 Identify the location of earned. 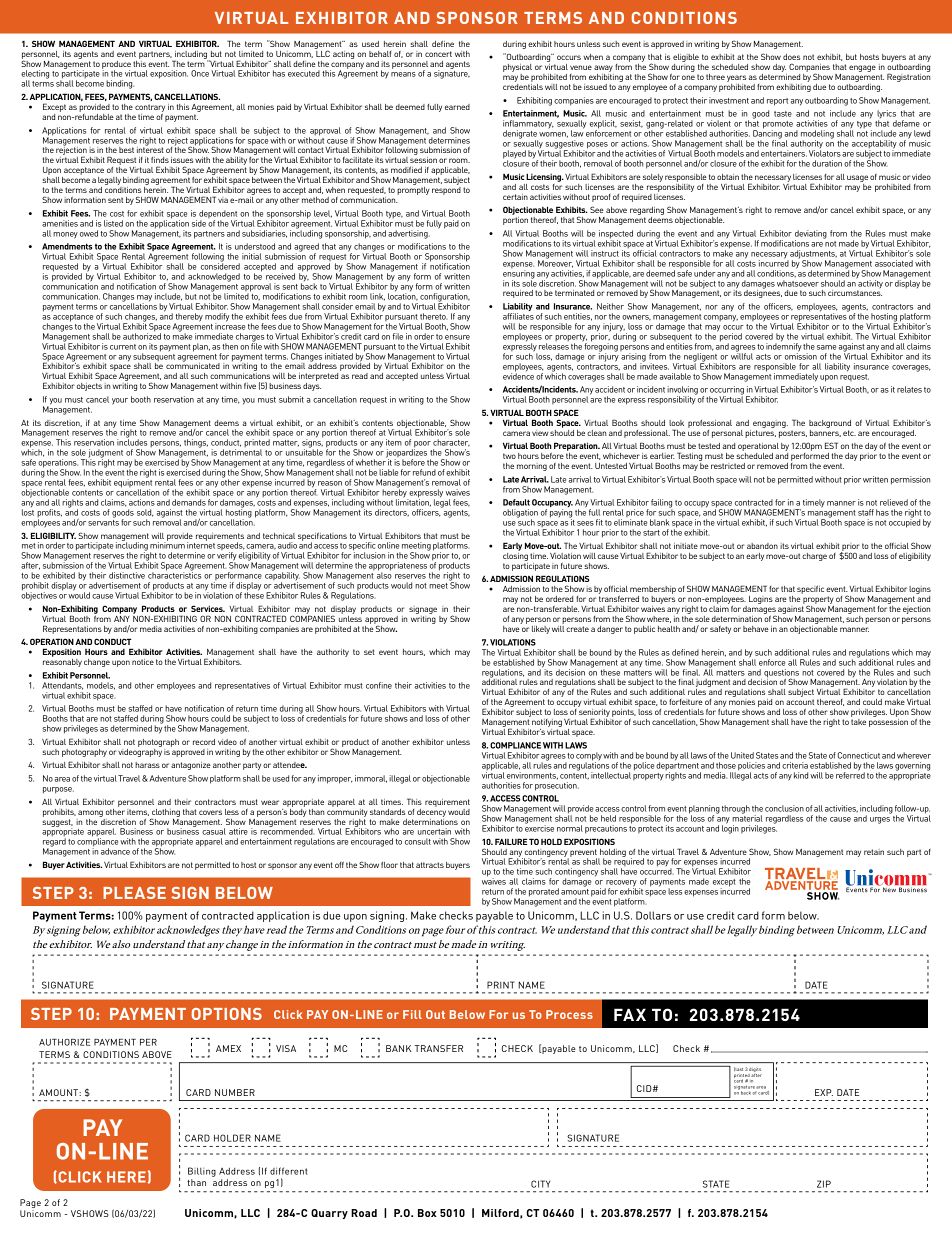
(457, 107).
